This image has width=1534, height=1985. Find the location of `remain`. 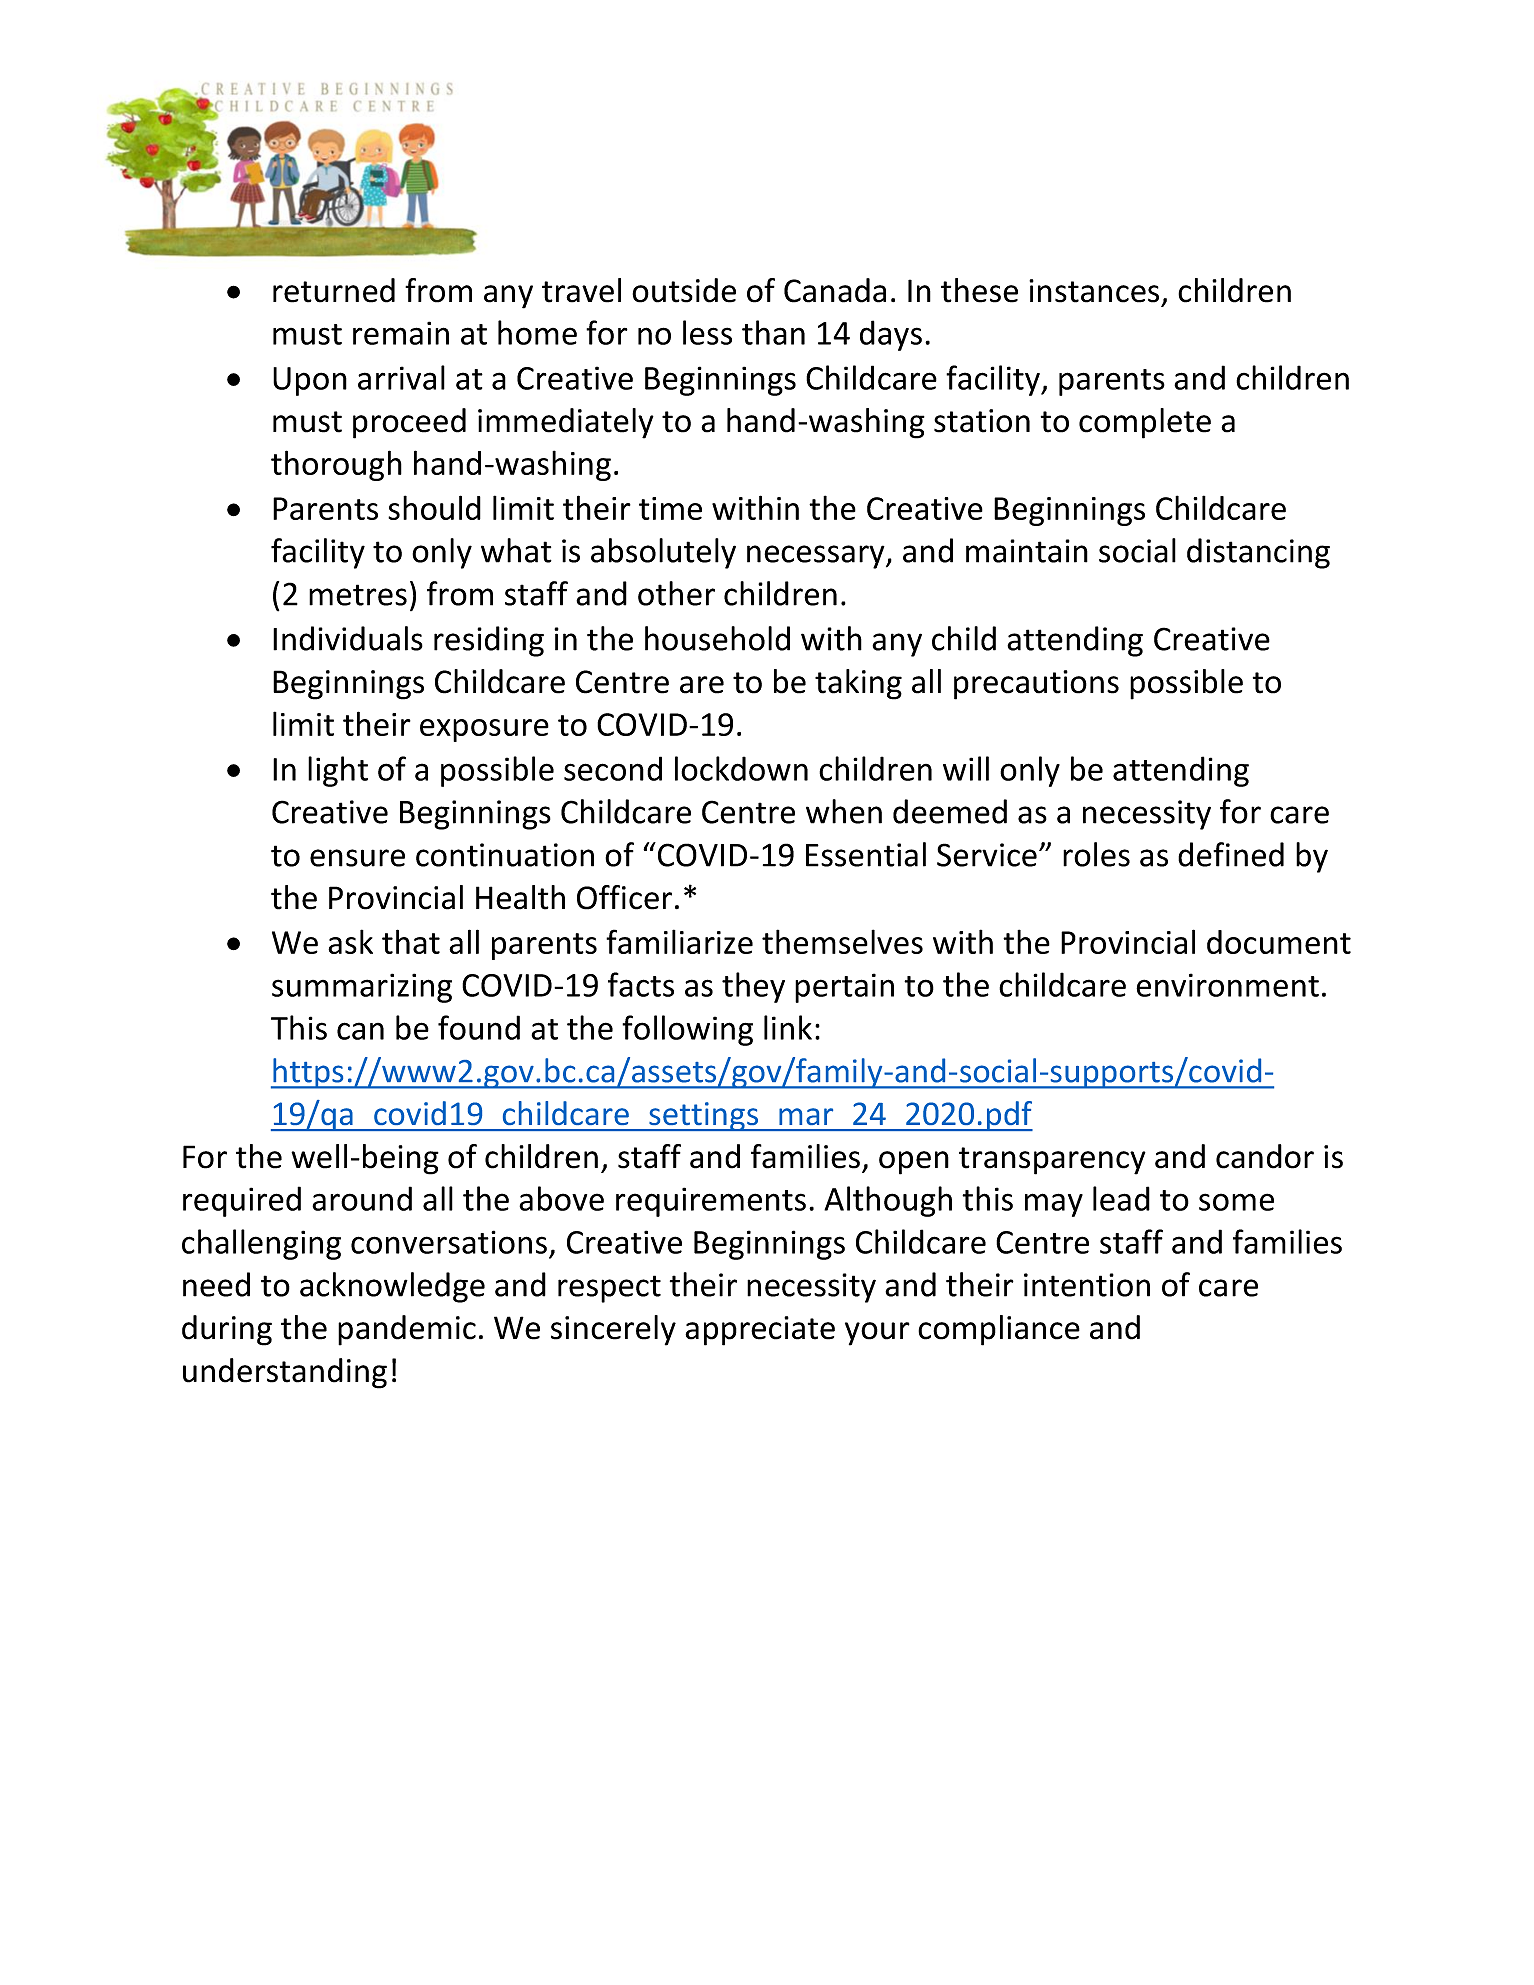

remain is located at coordinates (401, 333).
